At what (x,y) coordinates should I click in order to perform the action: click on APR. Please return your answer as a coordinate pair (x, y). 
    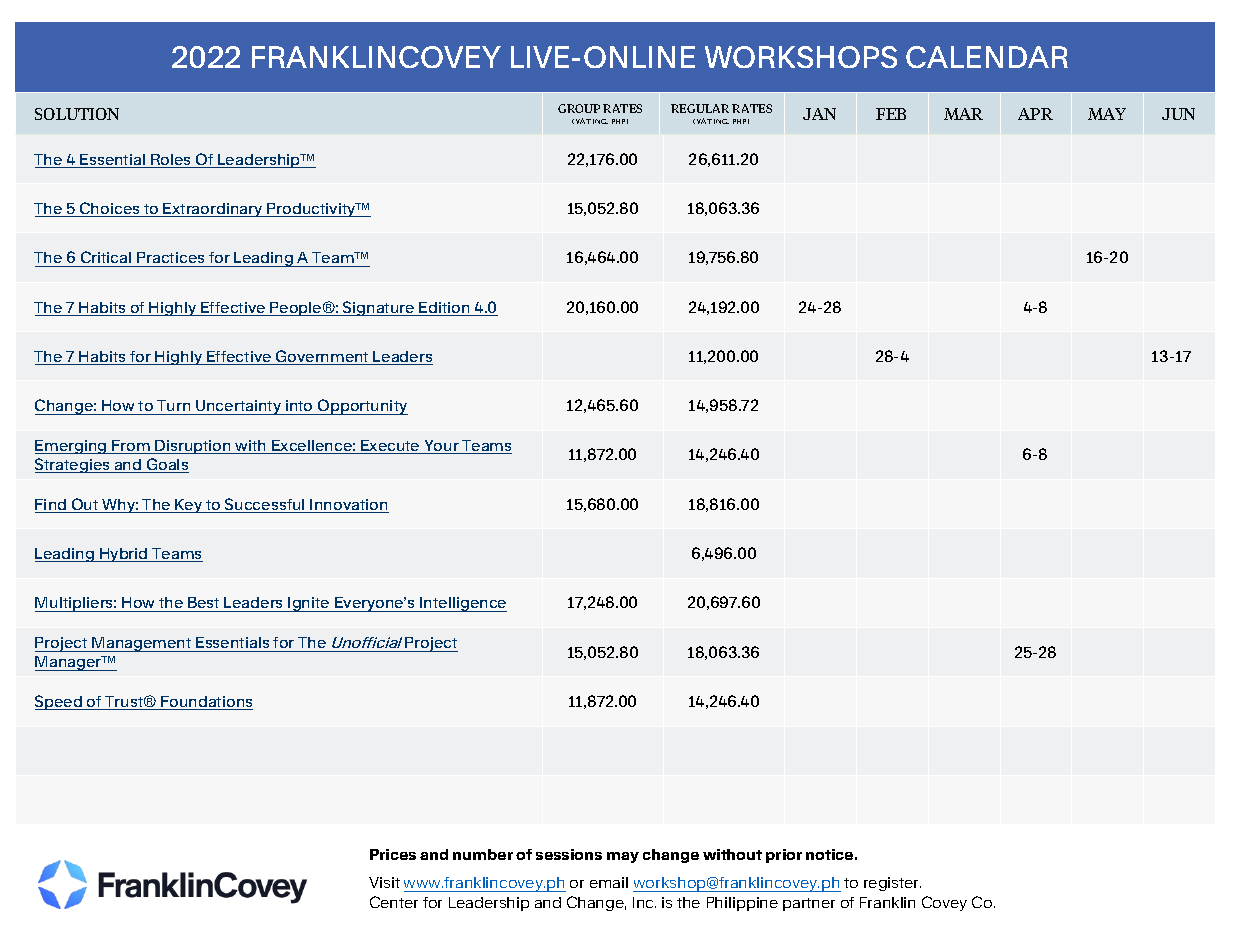
    Looking at the image, I should click on (1035, 114).
